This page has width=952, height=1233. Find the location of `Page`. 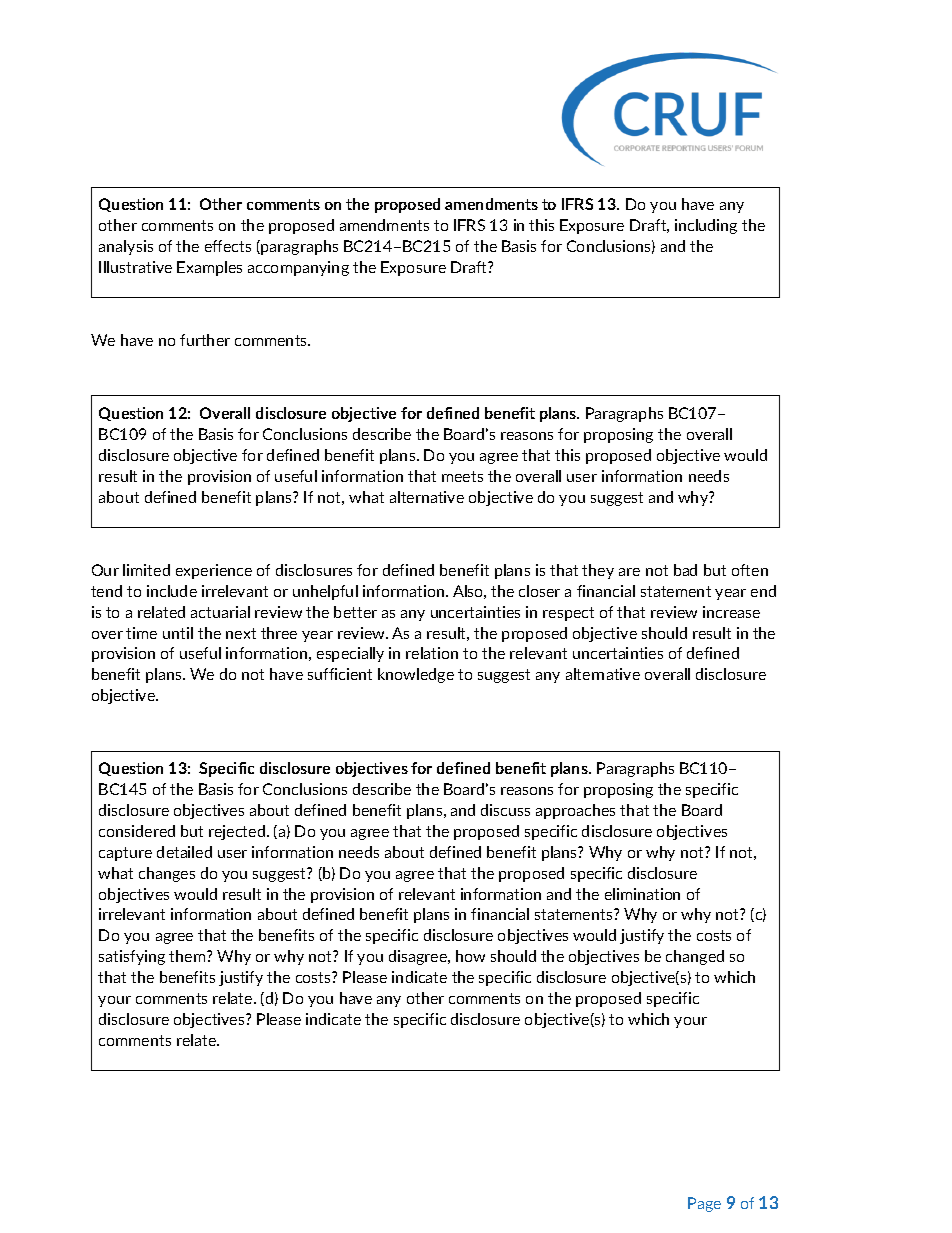

Page is located at coordinates (704, 1204).
